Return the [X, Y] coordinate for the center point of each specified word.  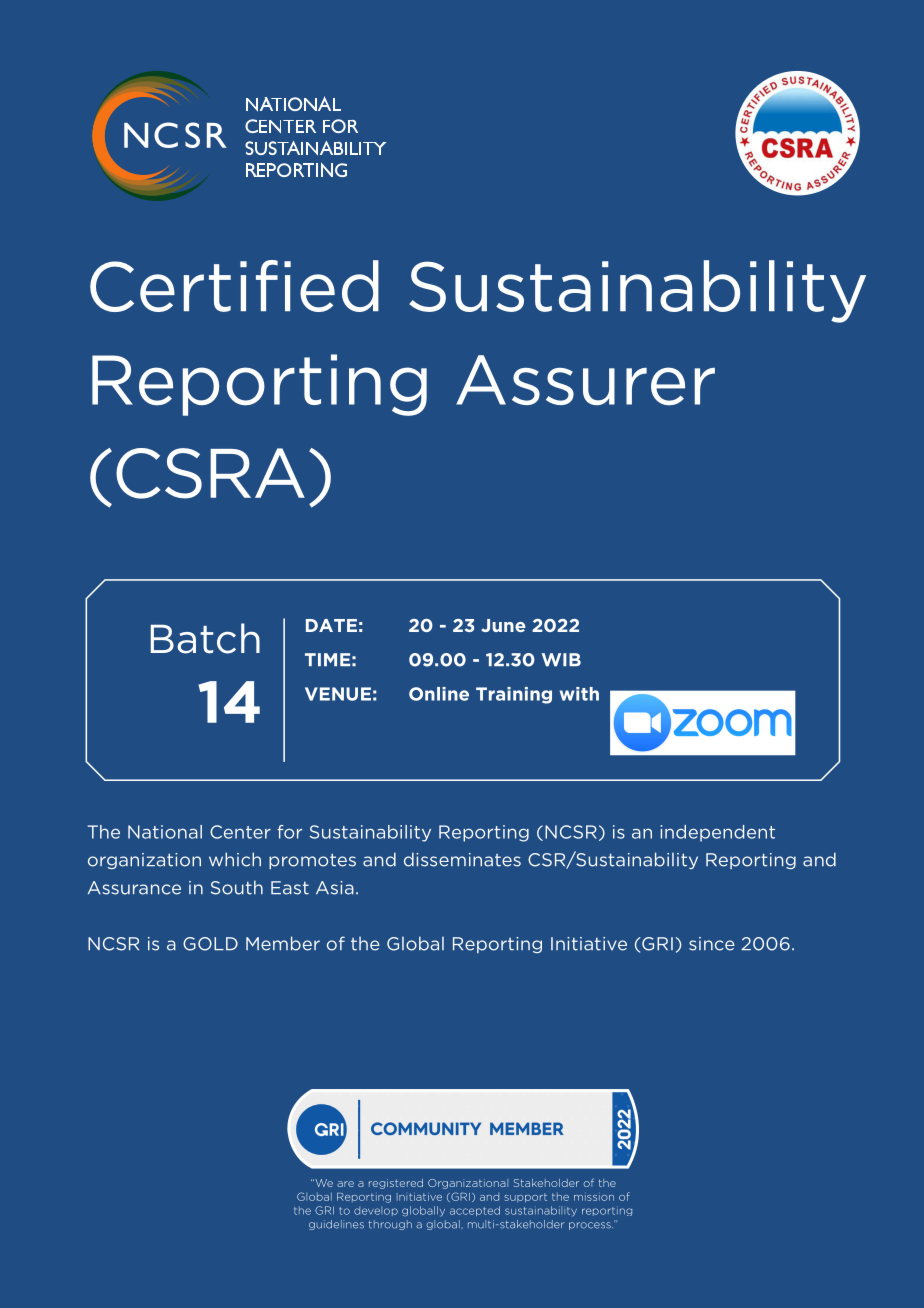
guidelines [336, 1225]
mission [594, 1198]
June [503, 625]
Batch [205, 638]
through [390, 1225]
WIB [561, 660]
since [712, 944]
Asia [335, 888]
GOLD [210, 944]
